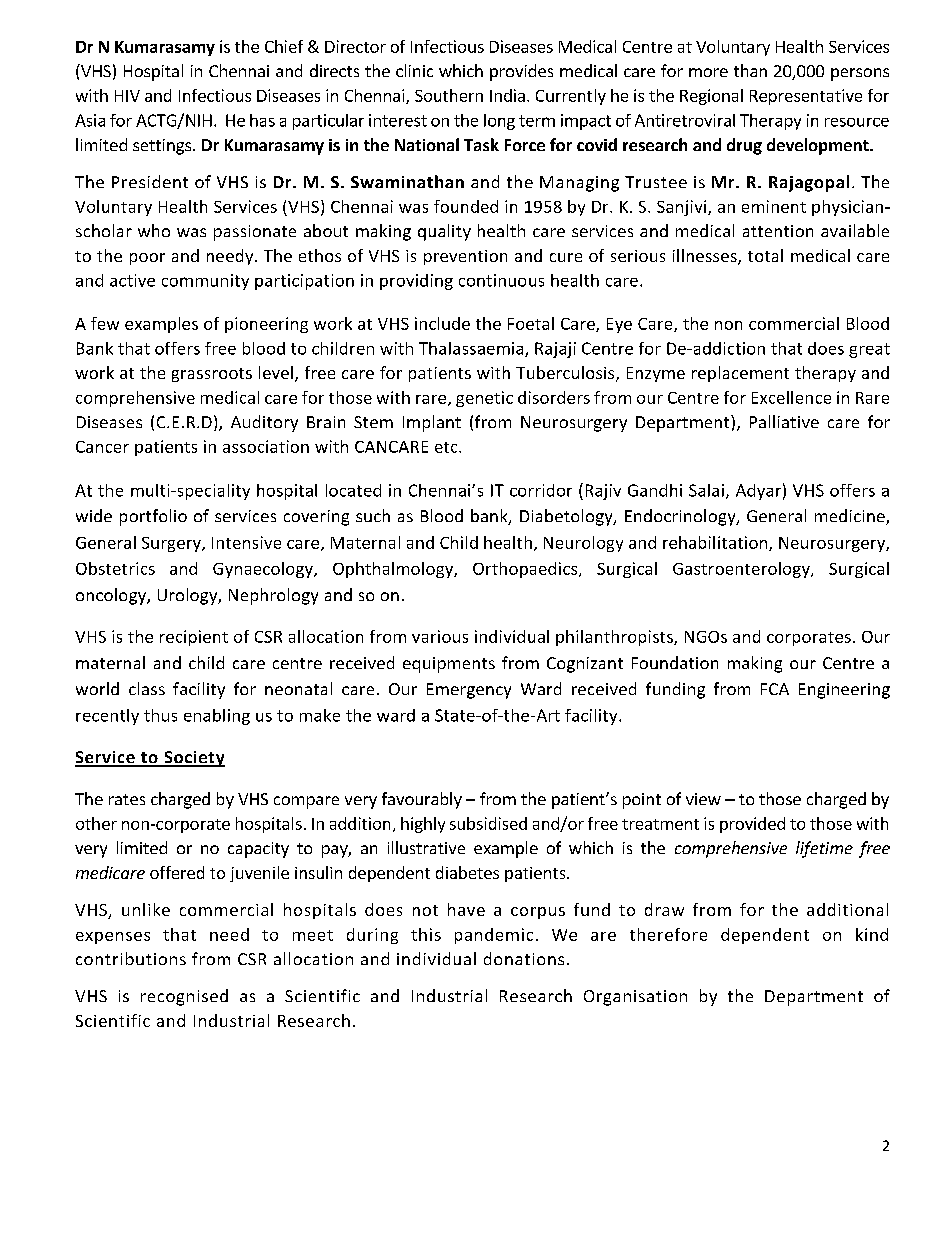 The height and width of the screenshot is (1233, 952). What do you see at coordinates (541, 490) in the screenshot?
I see `corridor` at bounding box center [541, 490].
